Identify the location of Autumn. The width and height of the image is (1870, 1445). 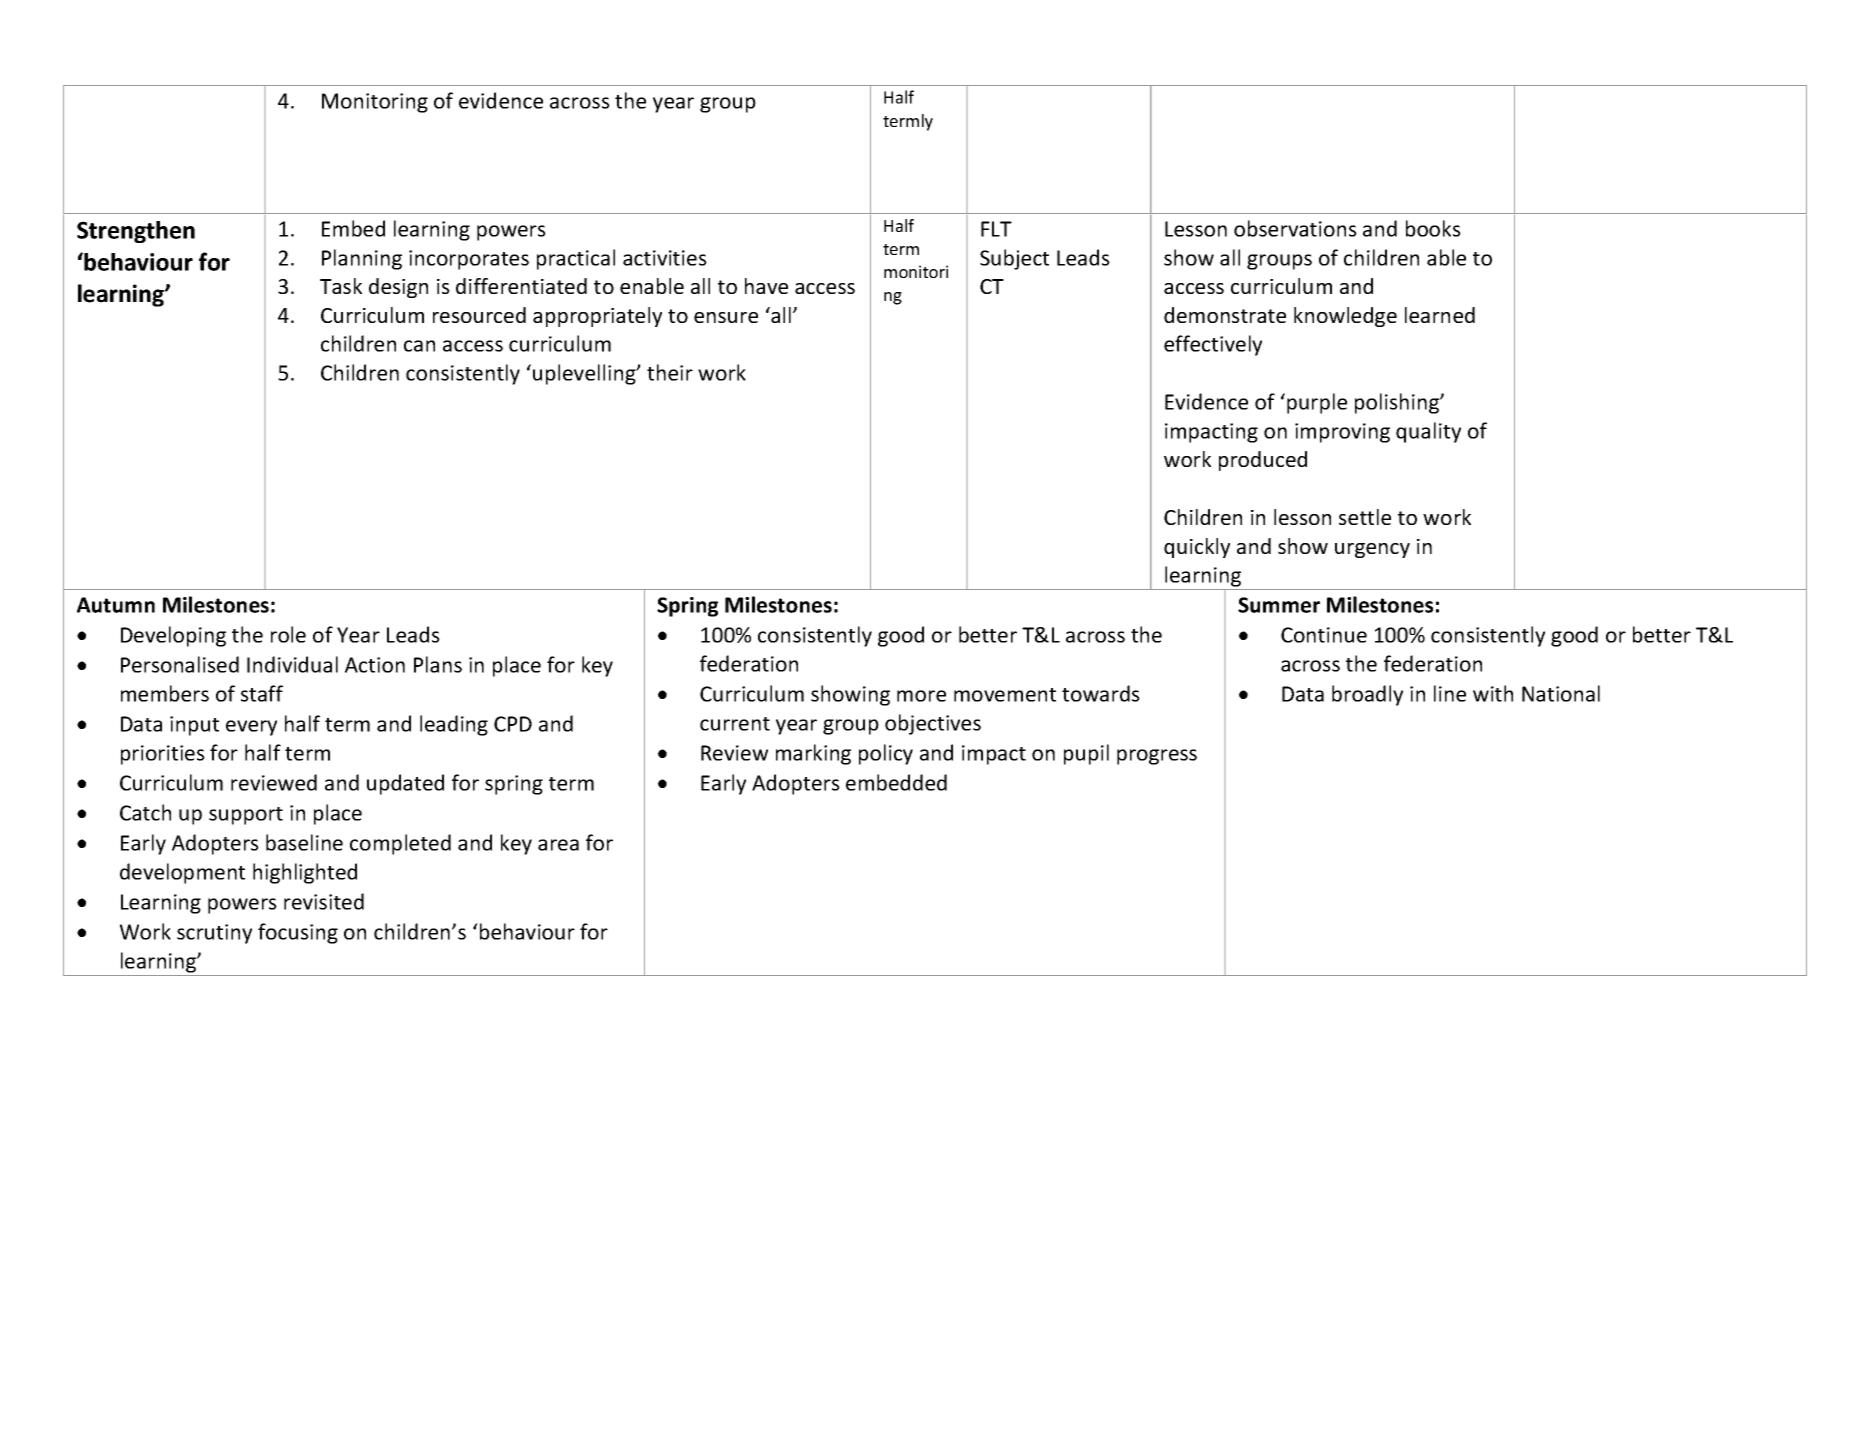
(116, 605).
